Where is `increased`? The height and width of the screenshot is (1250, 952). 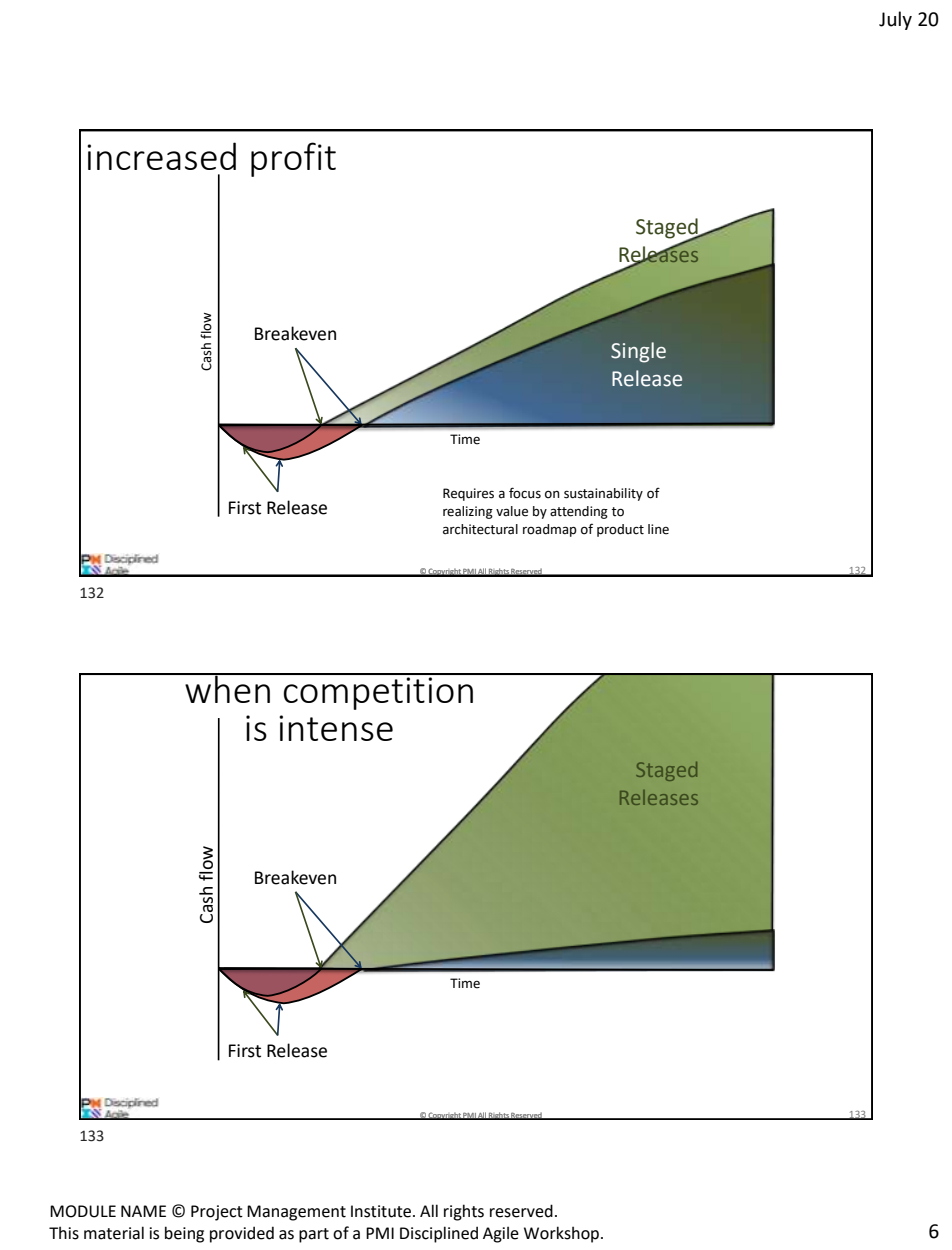
increased is located at coordinates (161, 156).
